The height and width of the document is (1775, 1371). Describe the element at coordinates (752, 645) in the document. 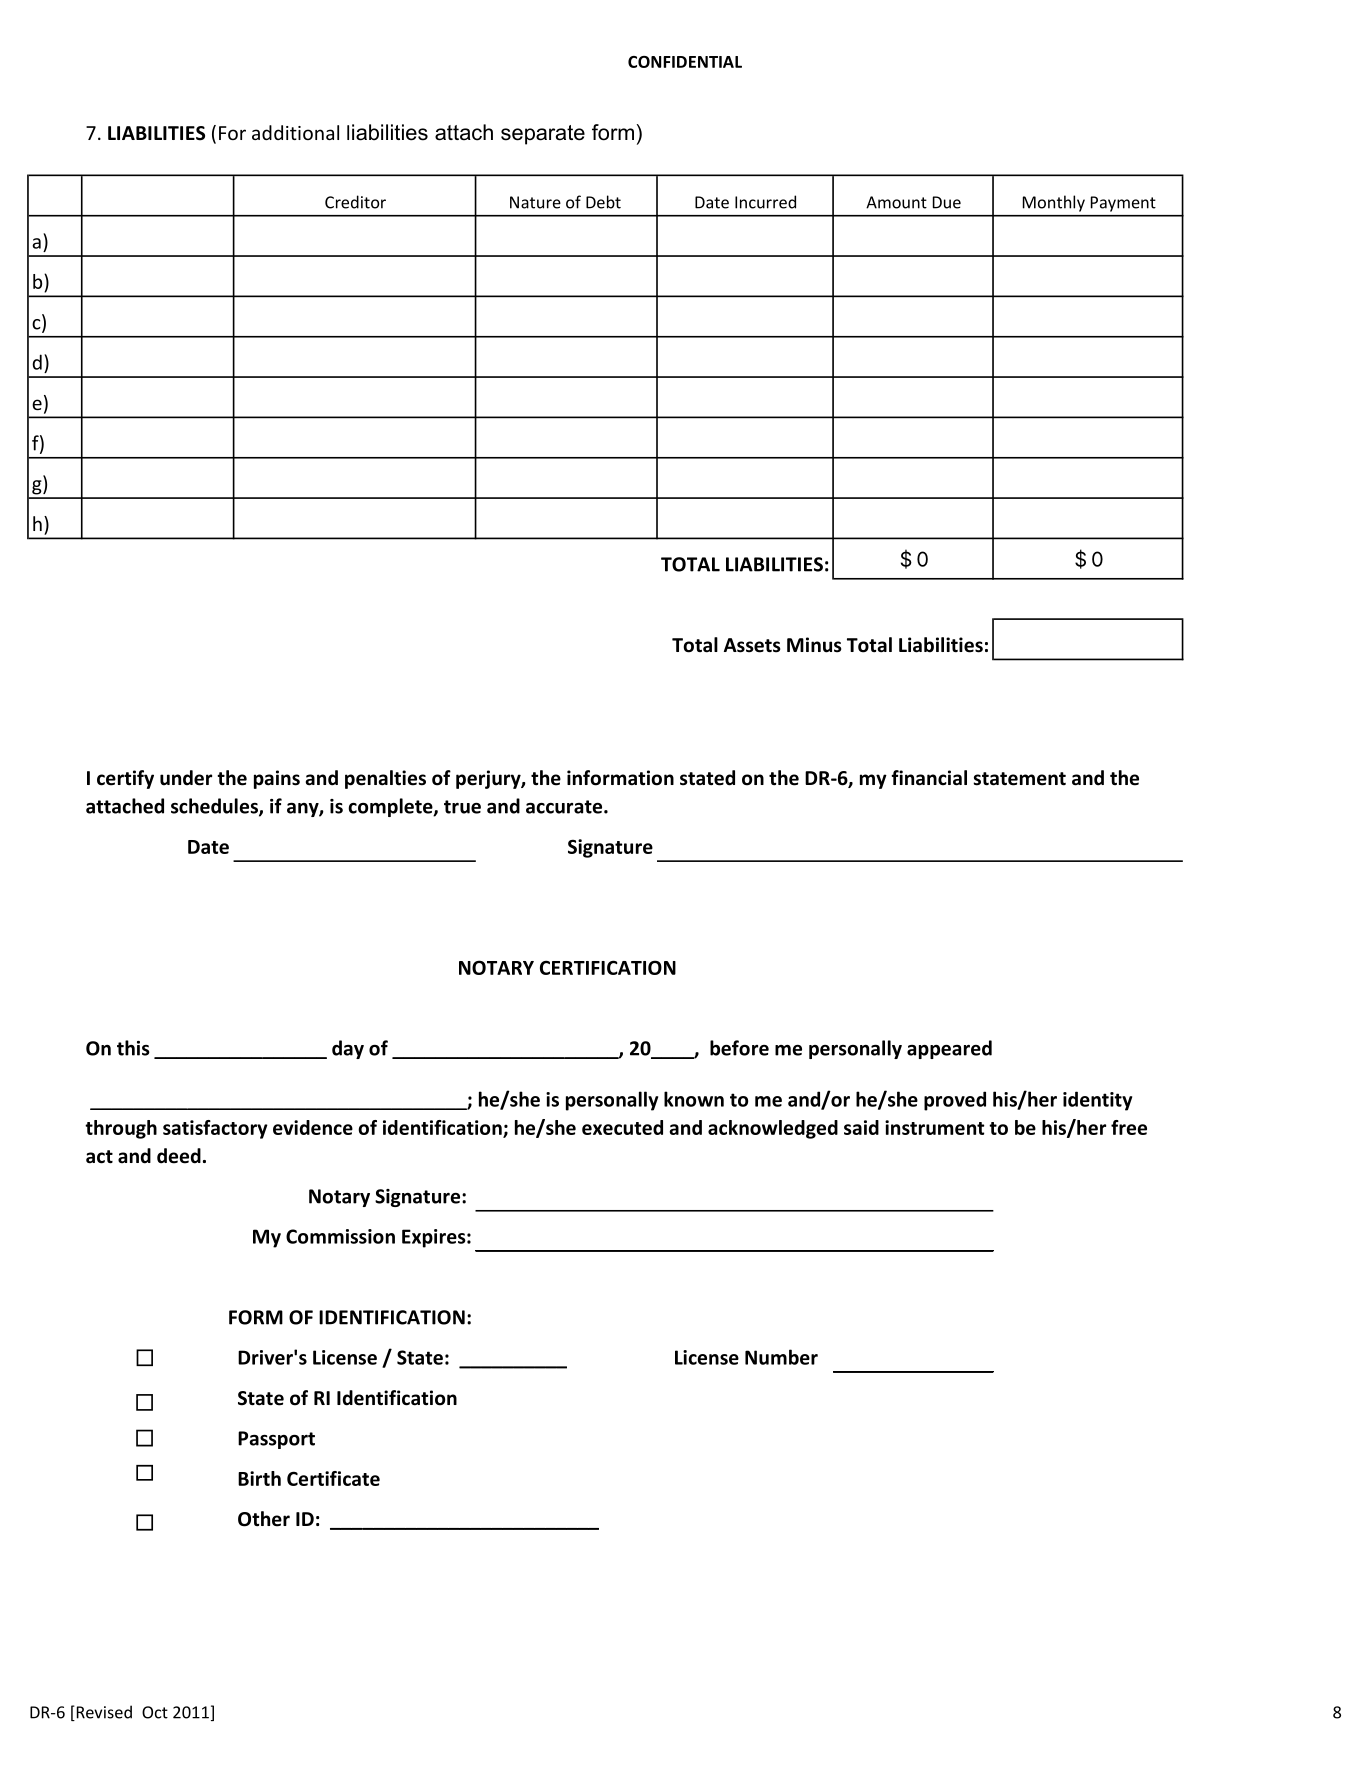

I see `Assets` at that location.
